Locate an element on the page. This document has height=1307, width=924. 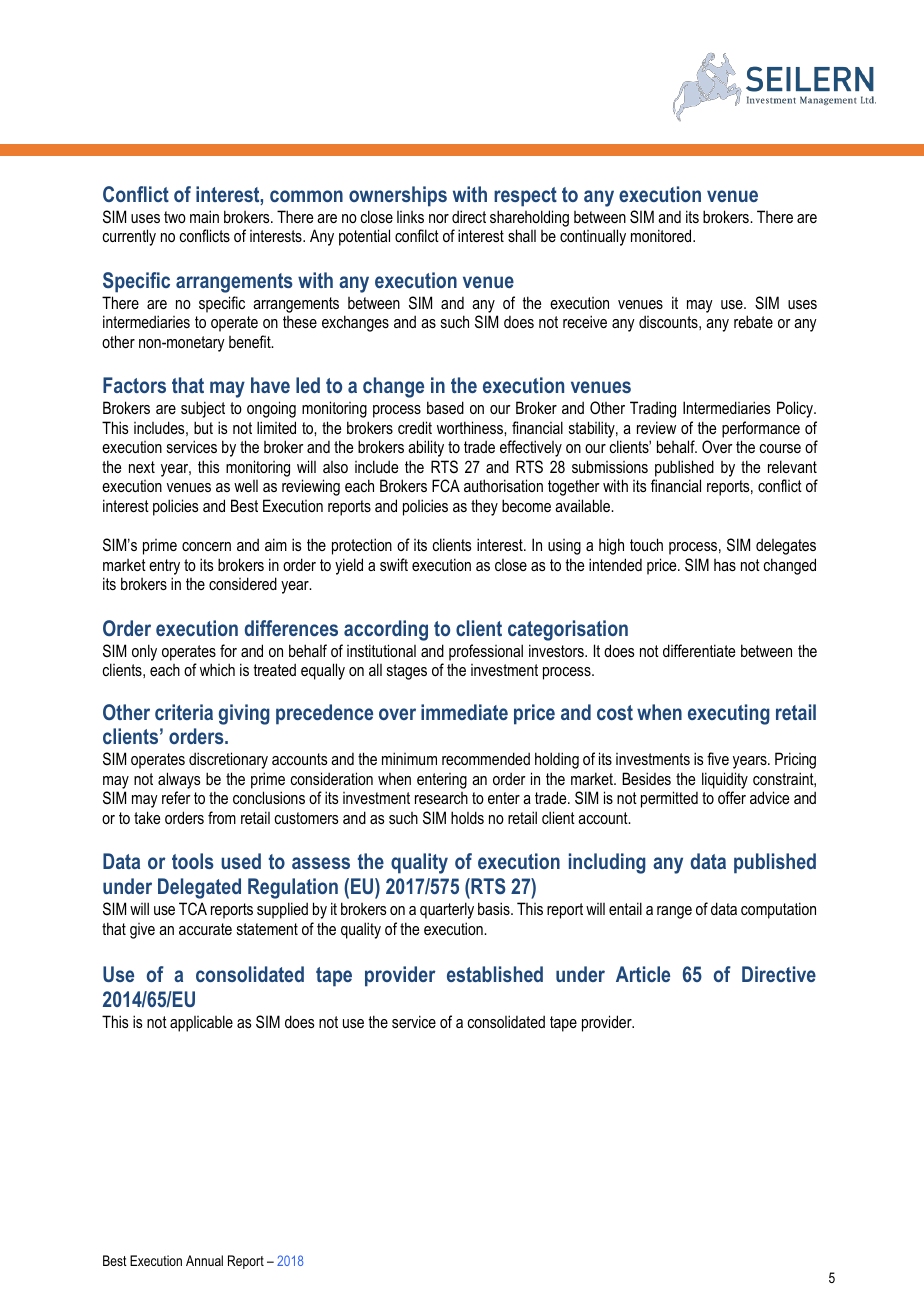
nor is located at coordinates (439, 218).
